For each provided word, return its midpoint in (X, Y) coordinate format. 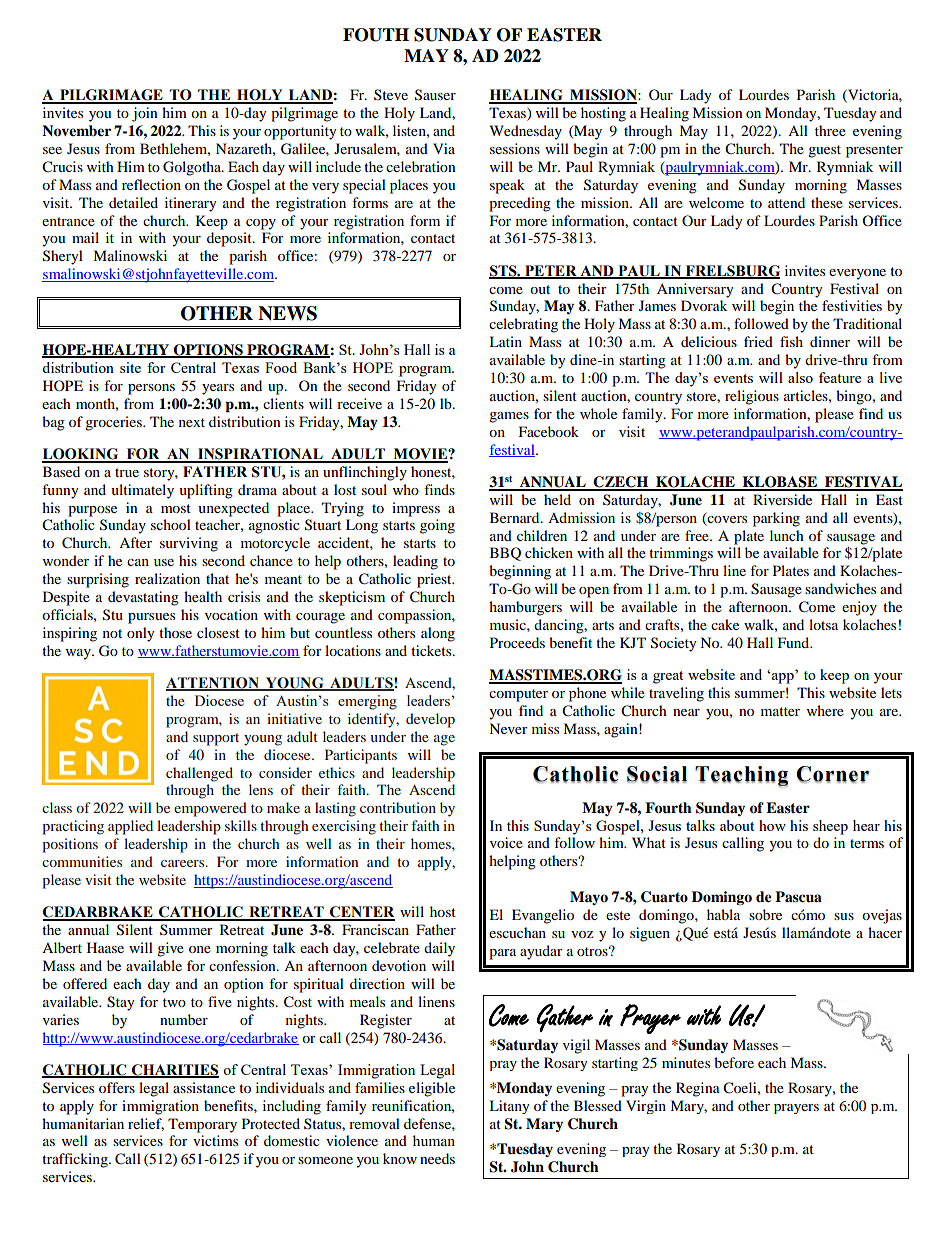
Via (444, 148)
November (76, 131)
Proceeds (517, 642)
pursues (151, 618)
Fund (795, 642)
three (830, 130)
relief (146, 1124)
